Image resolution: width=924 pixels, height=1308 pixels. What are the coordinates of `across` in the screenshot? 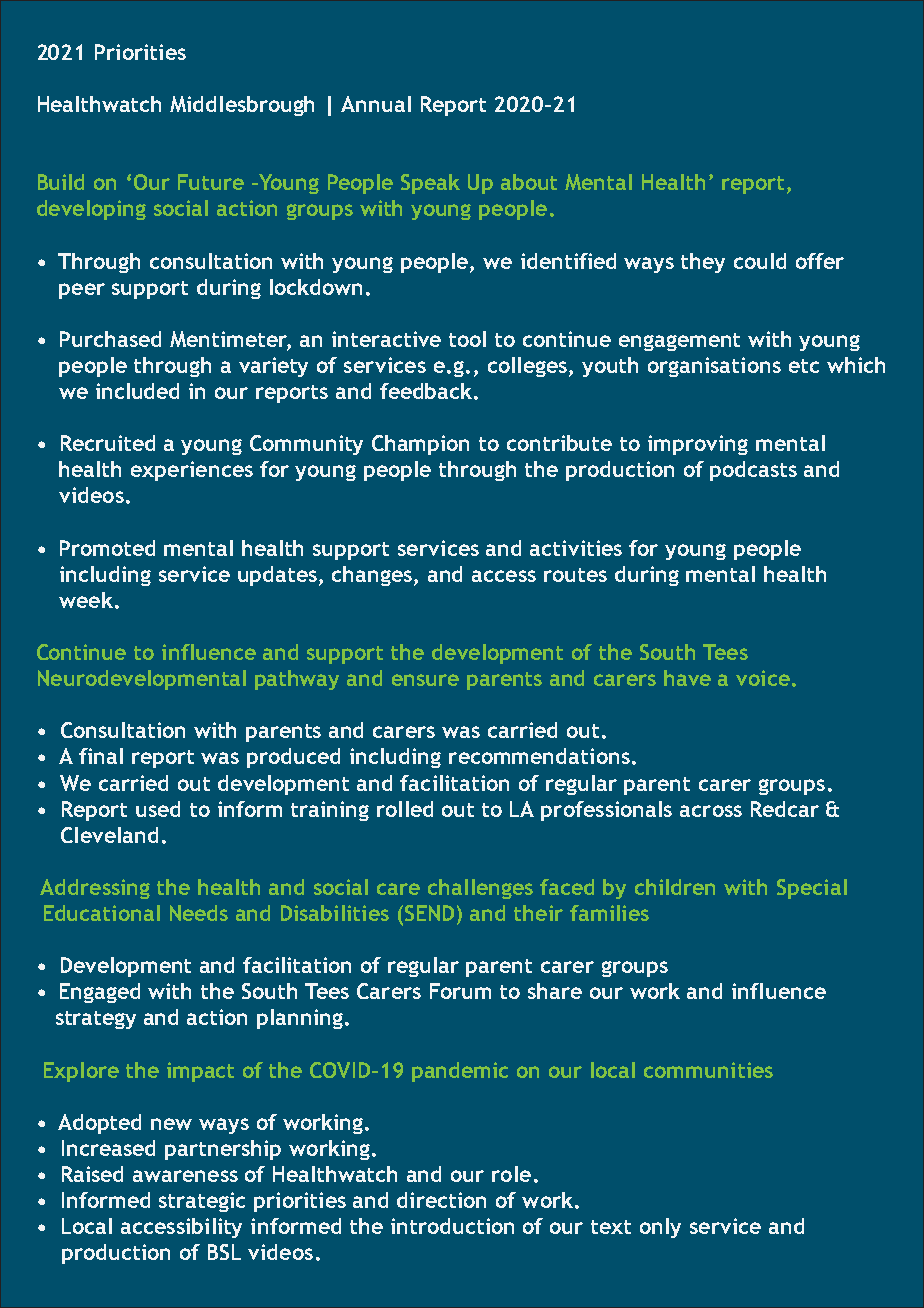 It's located at (711, 811).
